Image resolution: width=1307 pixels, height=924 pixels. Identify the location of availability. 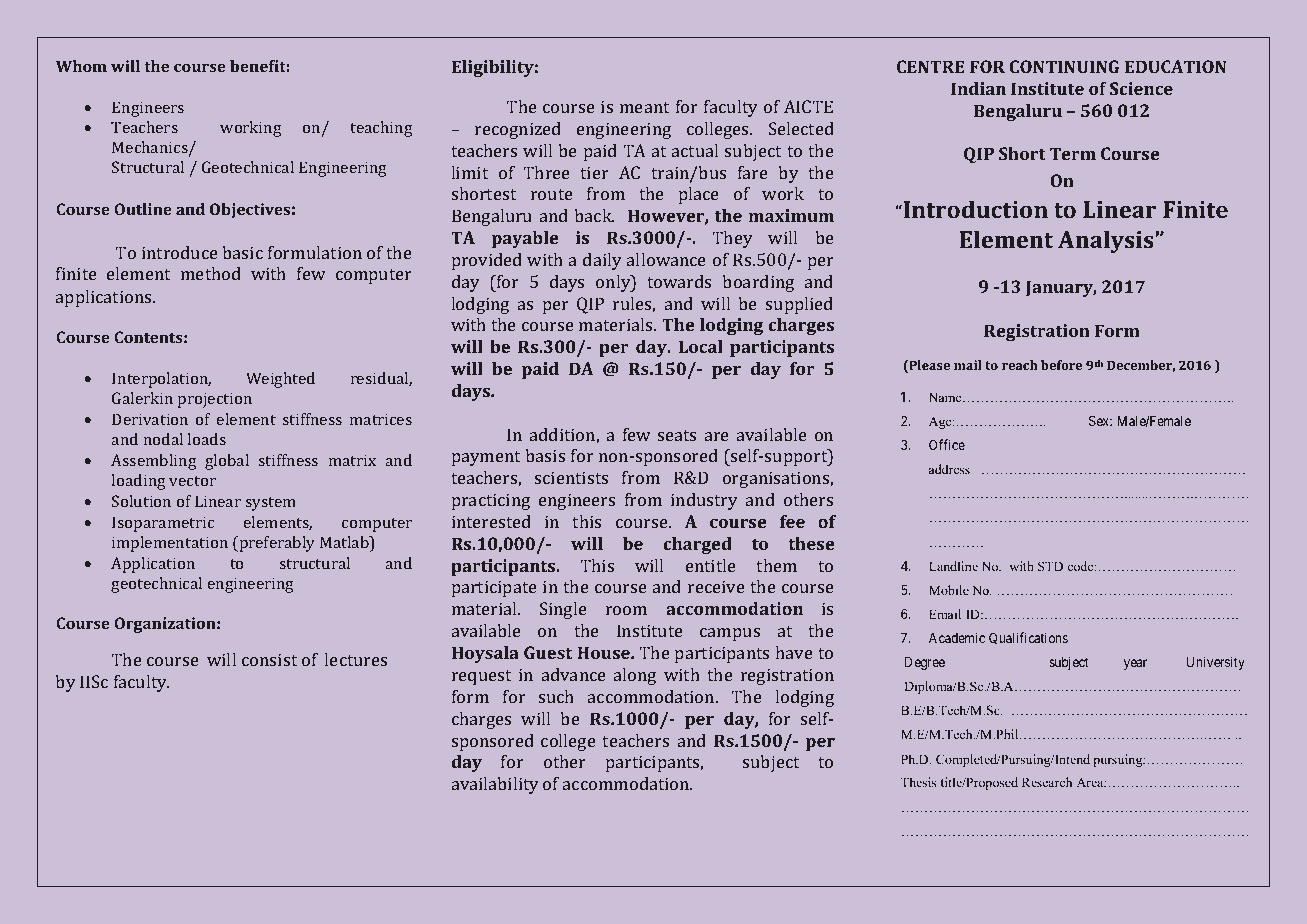
(495, 785).
